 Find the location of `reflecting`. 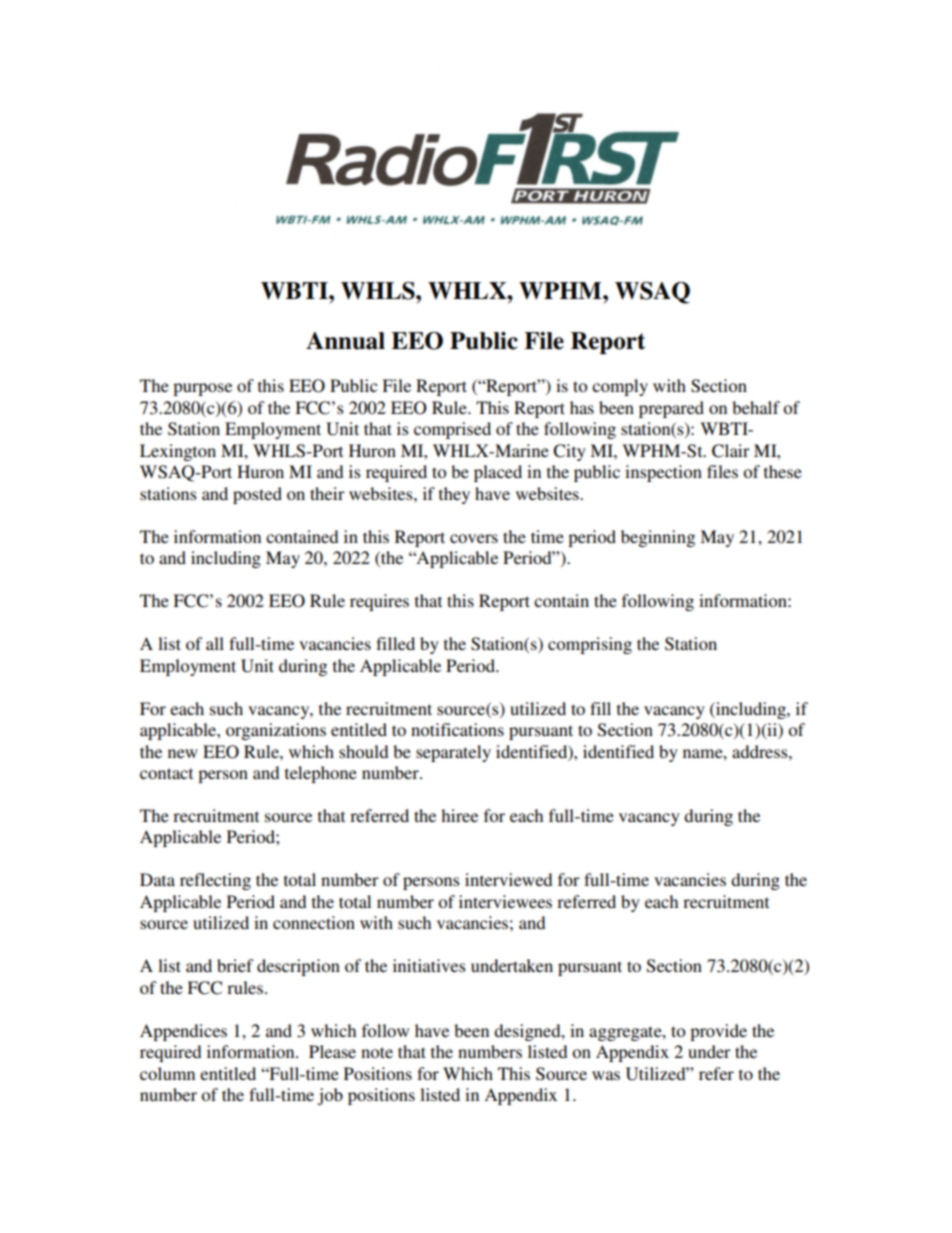

reflecting is located at coordinates (215, 881).
